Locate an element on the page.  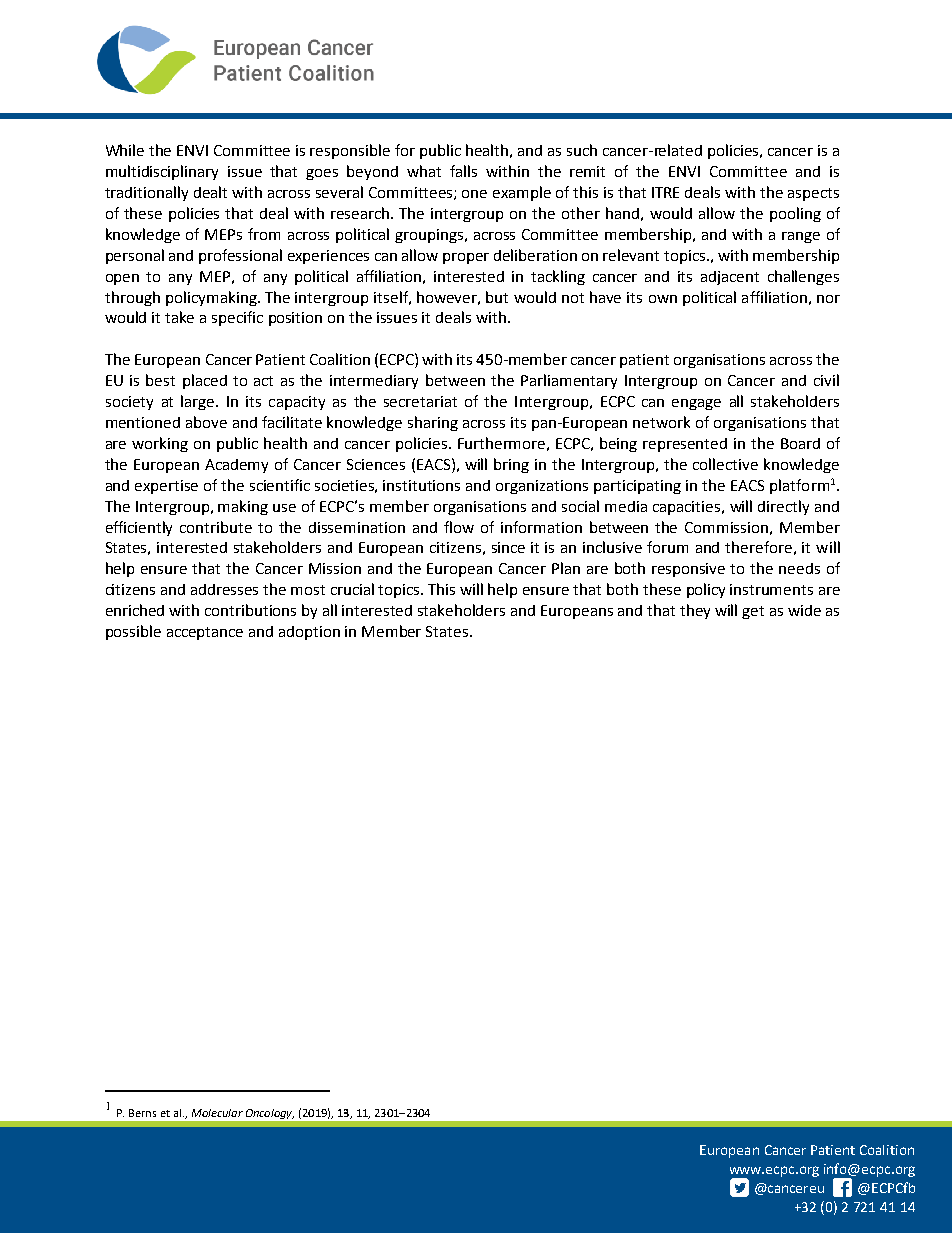
adoption is located at coordinates (309, 633).
